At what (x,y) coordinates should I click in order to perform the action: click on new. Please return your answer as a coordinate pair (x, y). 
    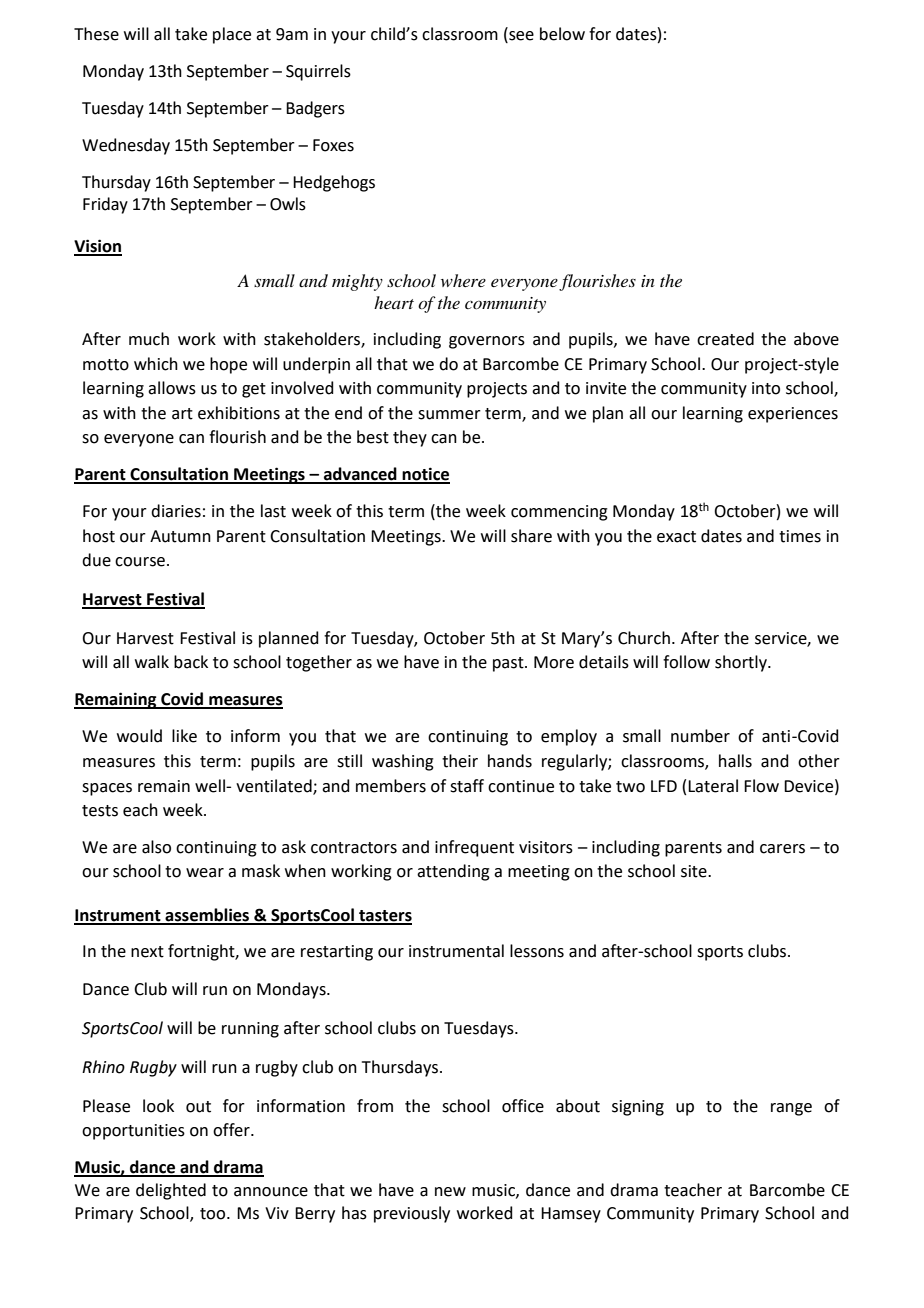
    Looking at the image, I should click on (450, 1192).
